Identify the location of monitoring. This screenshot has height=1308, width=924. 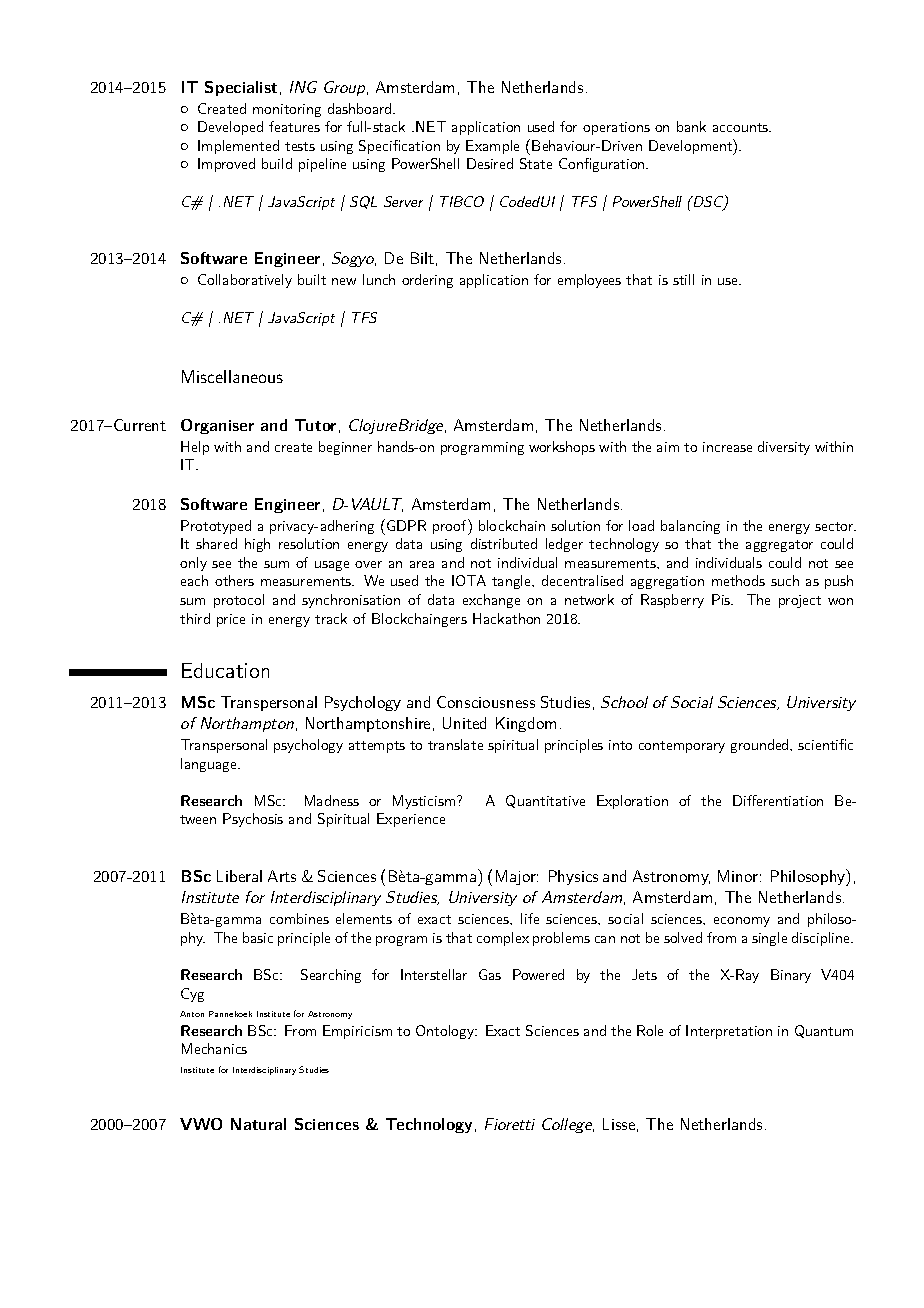
(287, 110).
